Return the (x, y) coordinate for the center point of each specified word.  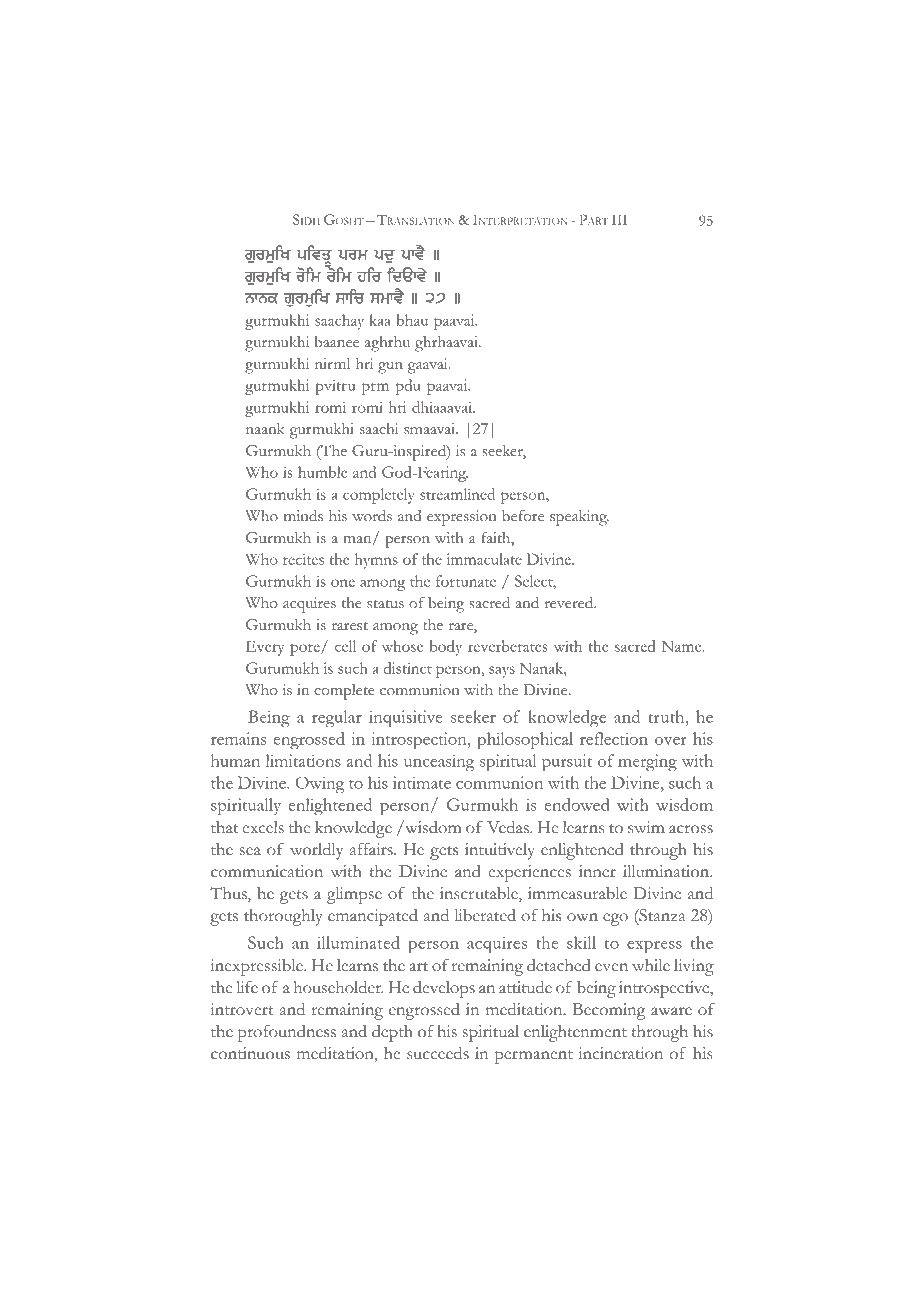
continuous (250, 1053)
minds (303, 516)
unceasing (439, 763)
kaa (380, 320)
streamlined (457, 494)
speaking (579, 518)
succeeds (438, 1053)
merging (647, 763)
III (619, 220)
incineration (620, 1053)
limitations (303, 760)
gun (390, 368)
